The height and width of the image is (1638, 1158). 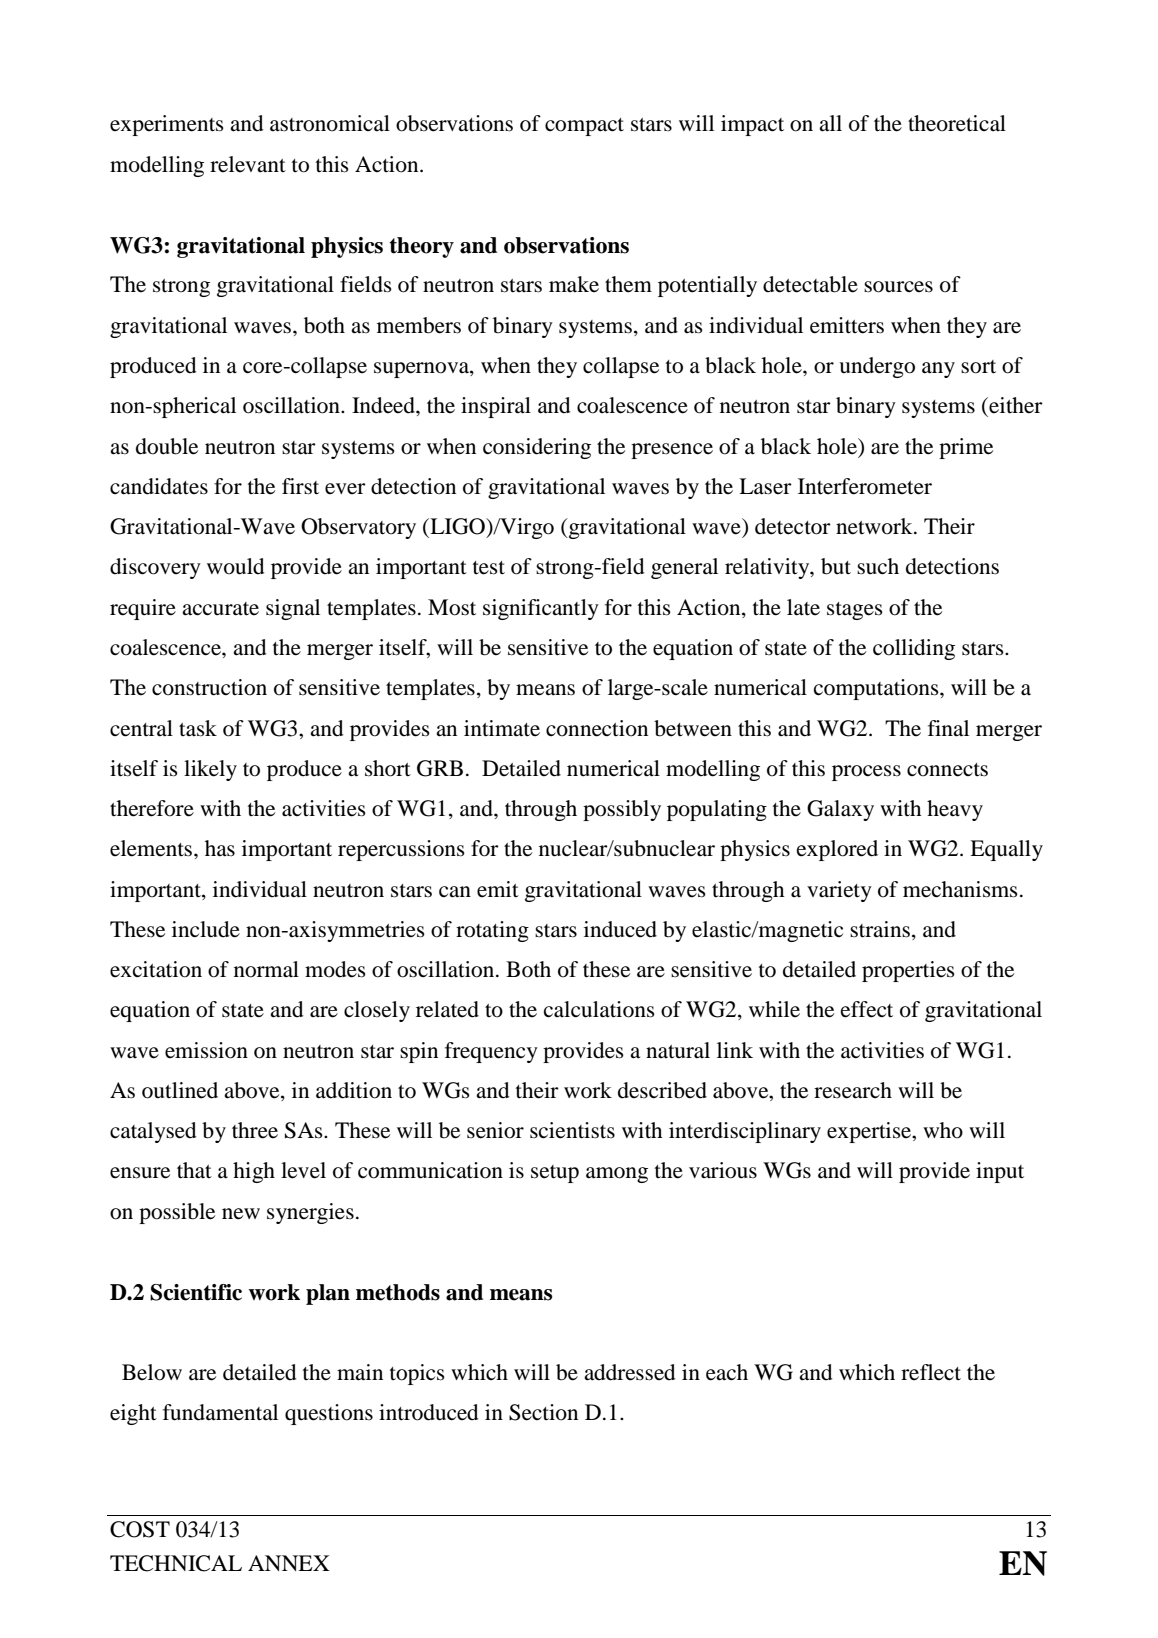 I want to click on has, so click(x=220, y=848).
